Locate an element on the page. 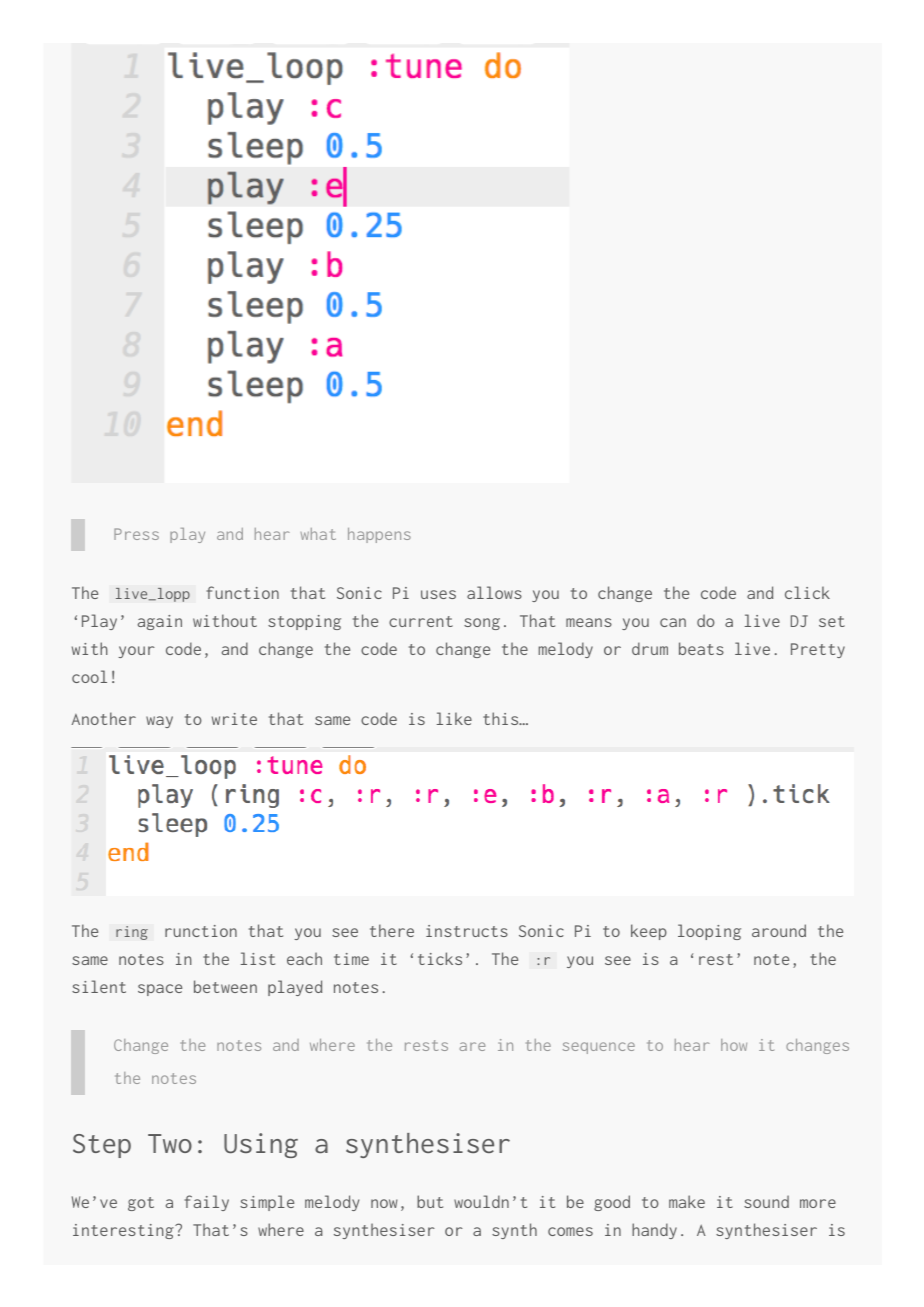 Image resolution: width=924 pixels, height=1307 pixels. how is located at coordinates (734, 1045).
